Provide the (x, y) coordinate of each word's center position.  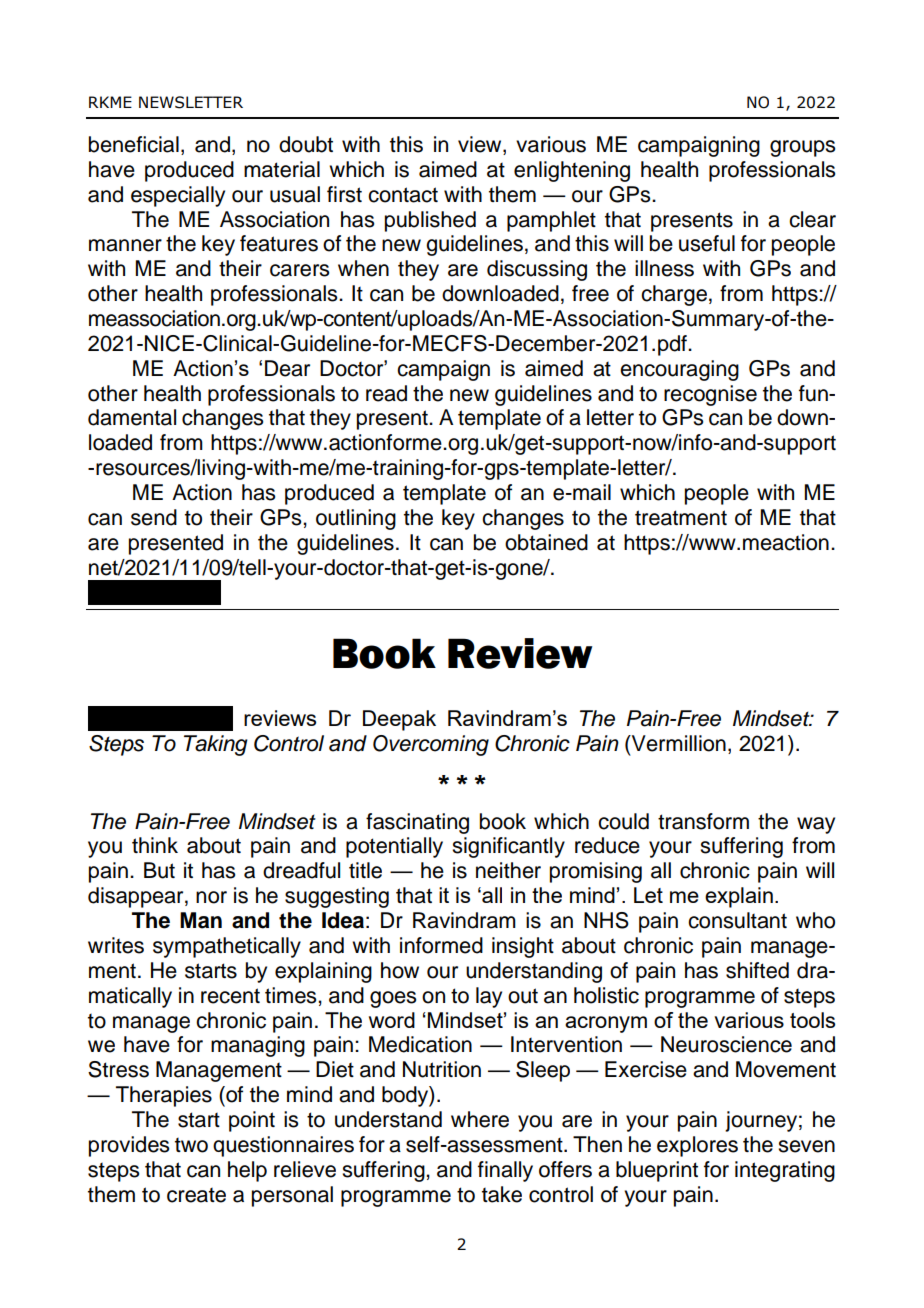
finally (505, 1171)
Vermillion (678, 743)
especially (178, 196)
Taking (216, 745)
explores (697, 1146)
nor (211, 897)
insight (523, 947)
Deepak (399, 720)
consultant (737, 920)
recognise (710, 395)
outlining (356, 519)
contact (403, 195)
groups (802, 148)
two (191, 1145)
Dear (287, 368)
